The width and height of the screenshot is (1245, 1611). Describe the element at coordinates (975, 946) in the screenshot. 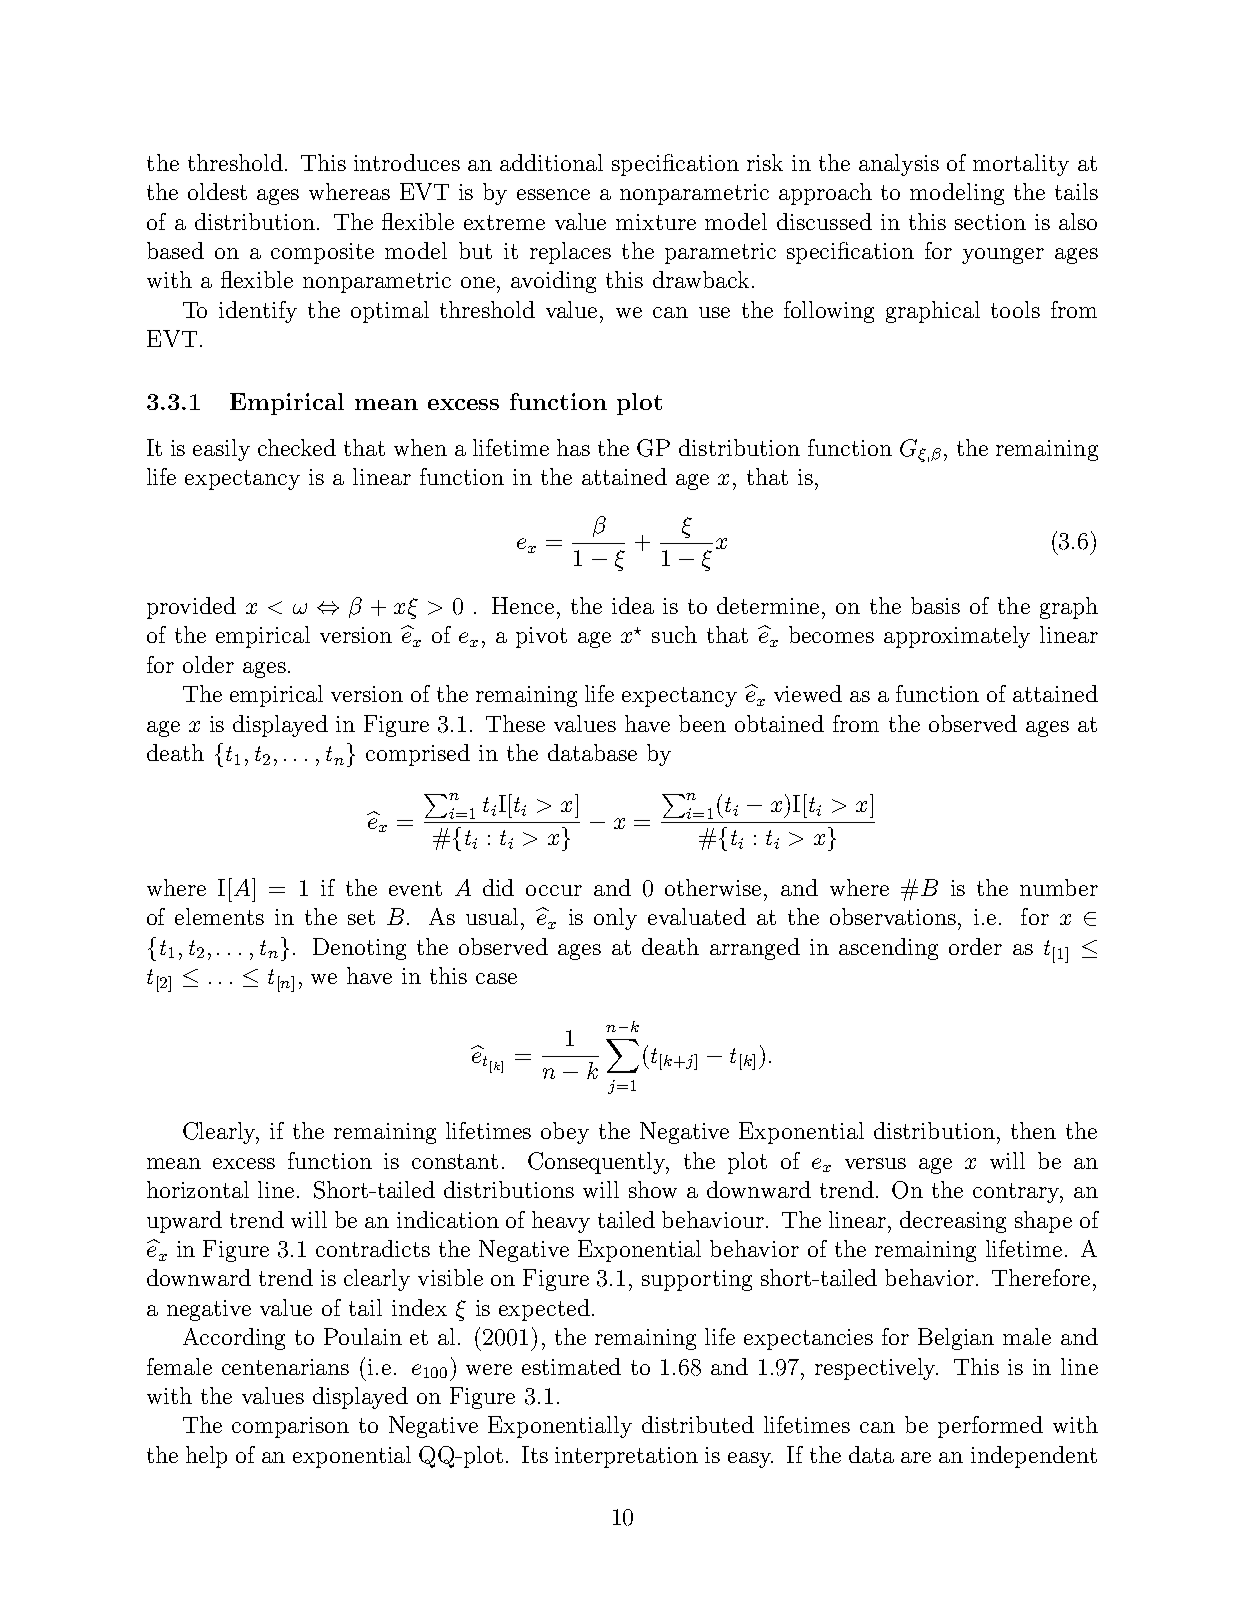

I see `order` at that location.
